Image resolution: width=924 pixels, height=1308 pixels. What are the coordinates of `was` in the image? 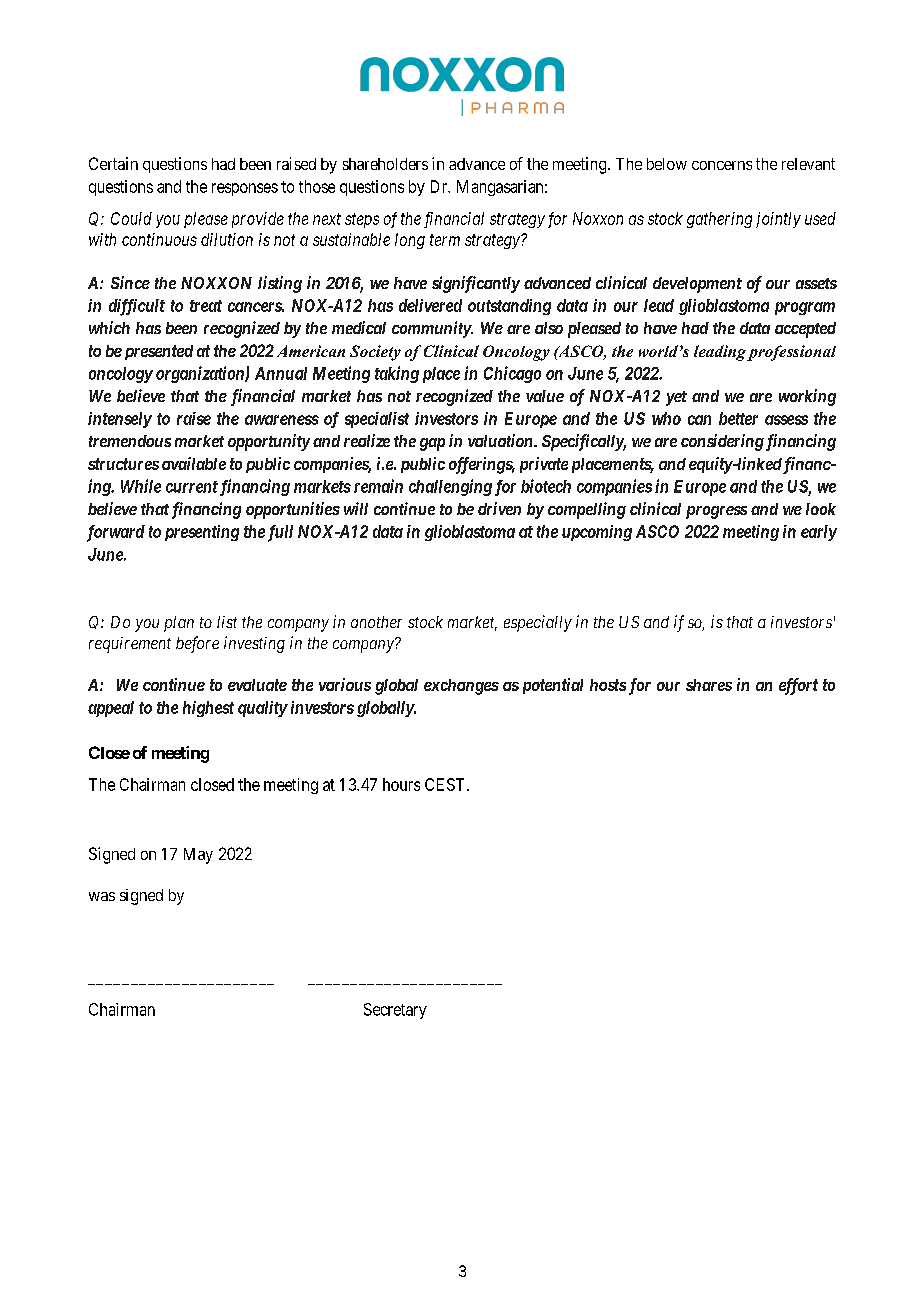 It's located at (102, 896).
